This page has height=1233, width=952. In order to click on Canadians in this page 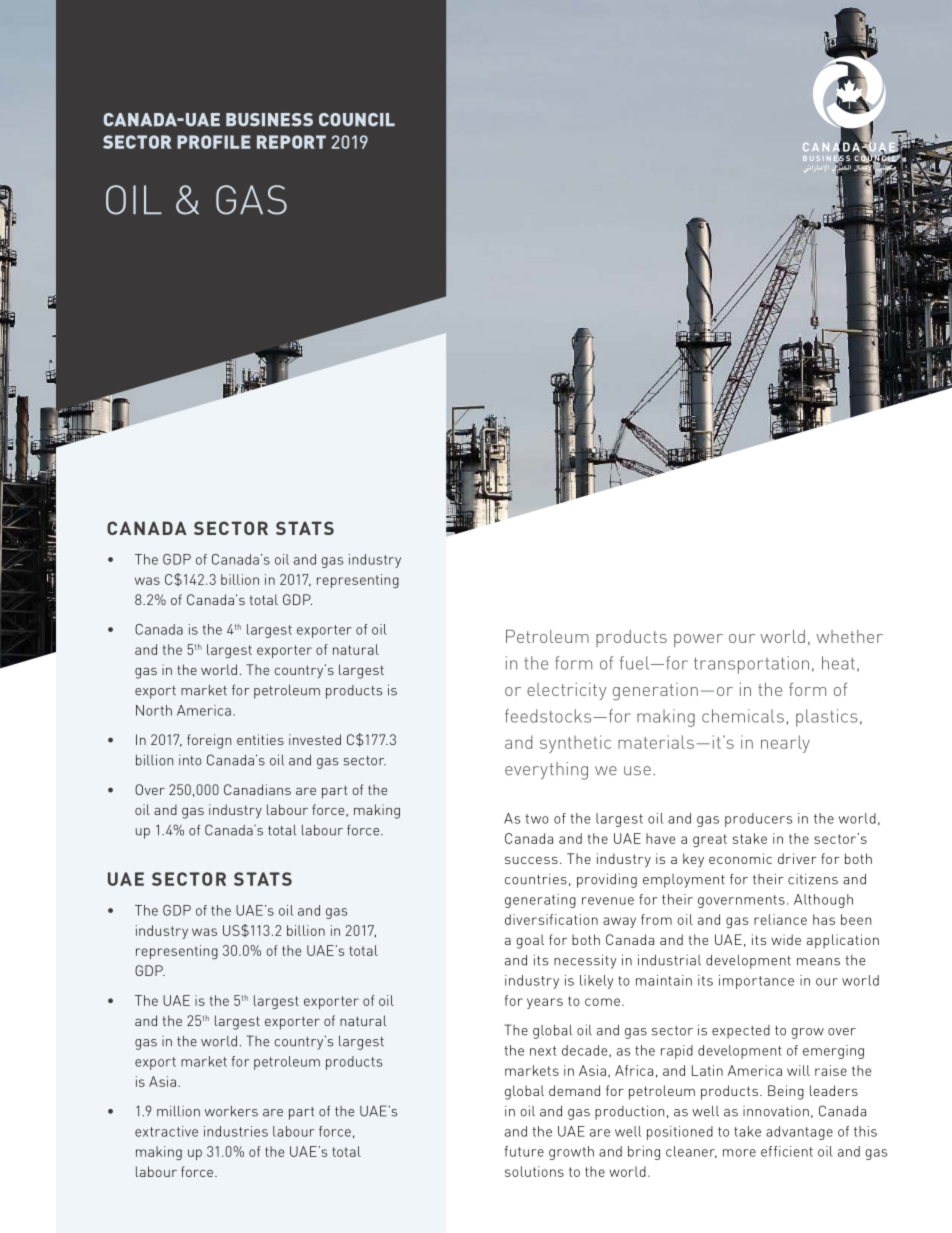, I will do `click(257, 789)`.
